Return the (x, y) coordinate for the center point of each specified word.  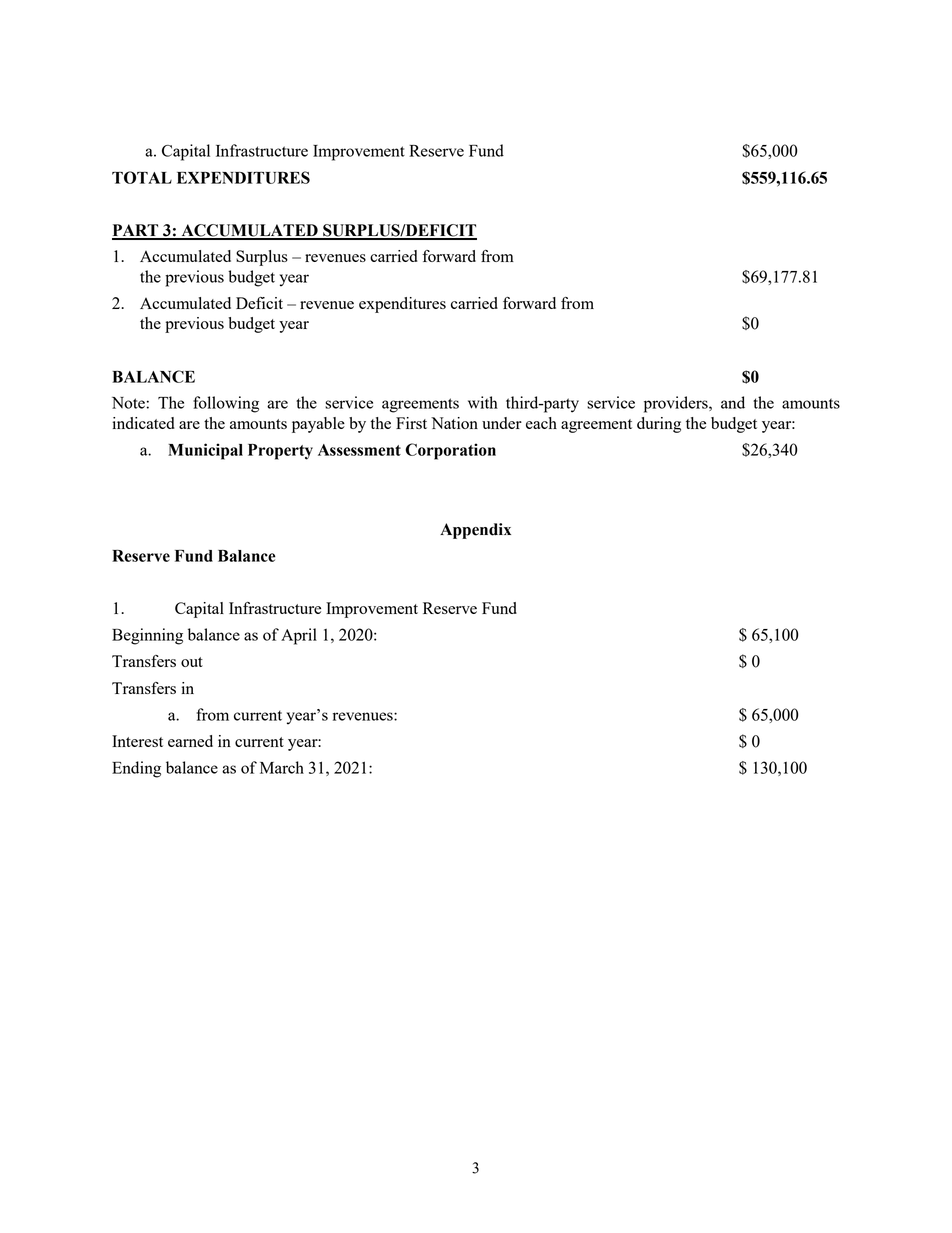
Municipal (205, 451)
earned (190, 741)
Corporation (450, 451)
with (483, 402)
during (659, 425)
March (282, 767)
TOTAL (142, 177)
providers (677, 404)
